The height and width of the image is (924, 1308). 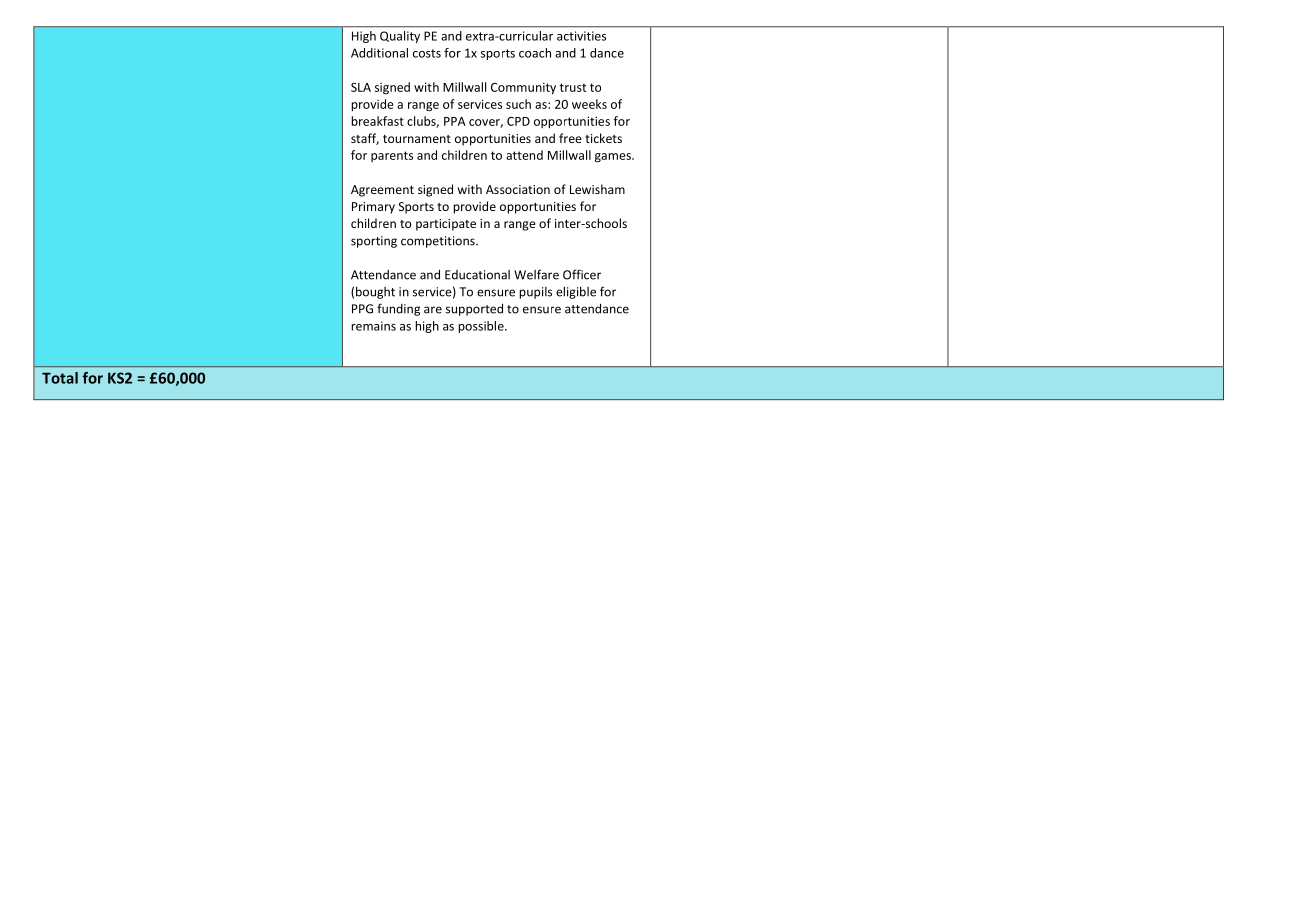 I want to click on PPG, so click(x=362, y=309).
